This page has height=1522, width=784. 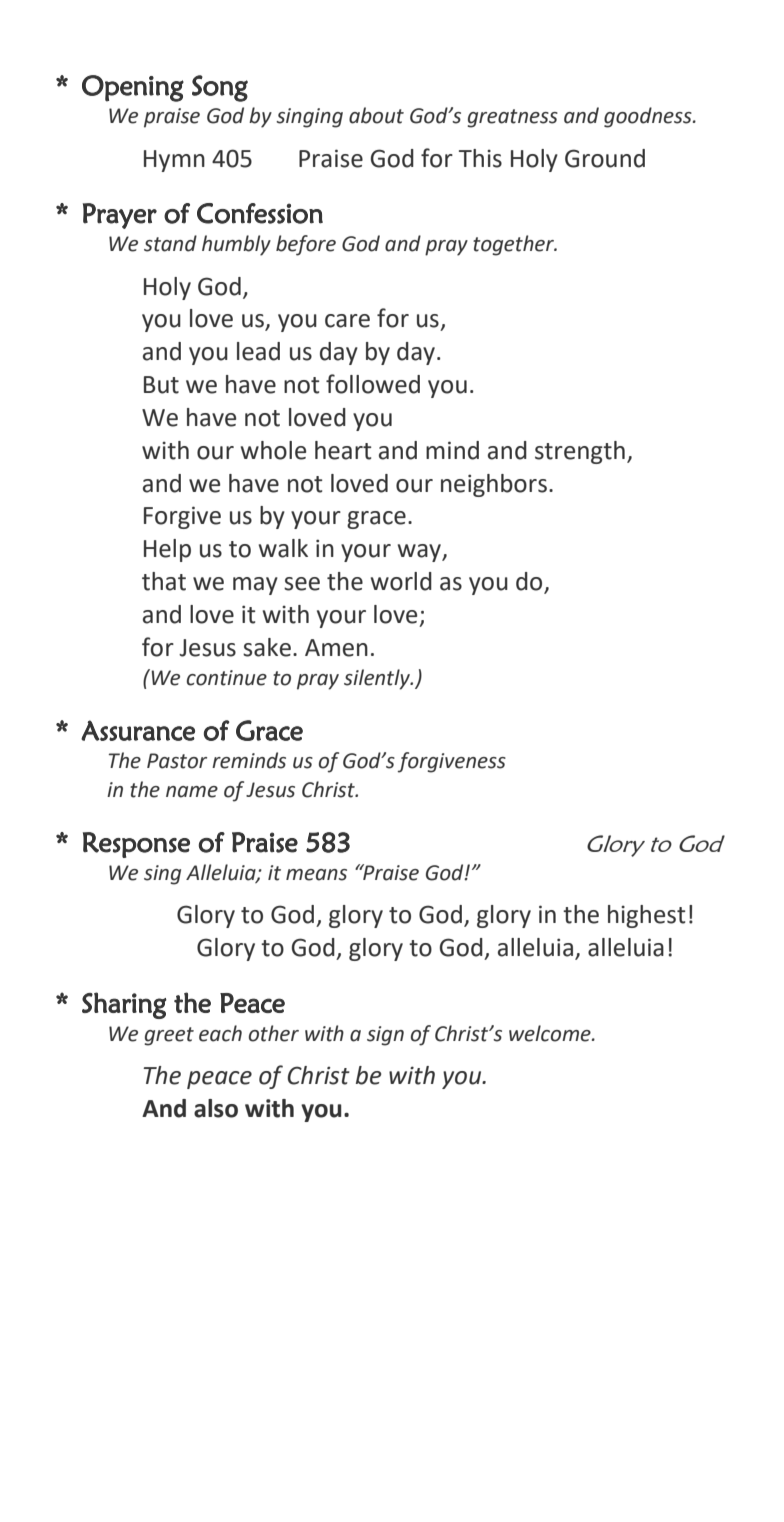 I want to click on highest, so click(x=647, y=916).
